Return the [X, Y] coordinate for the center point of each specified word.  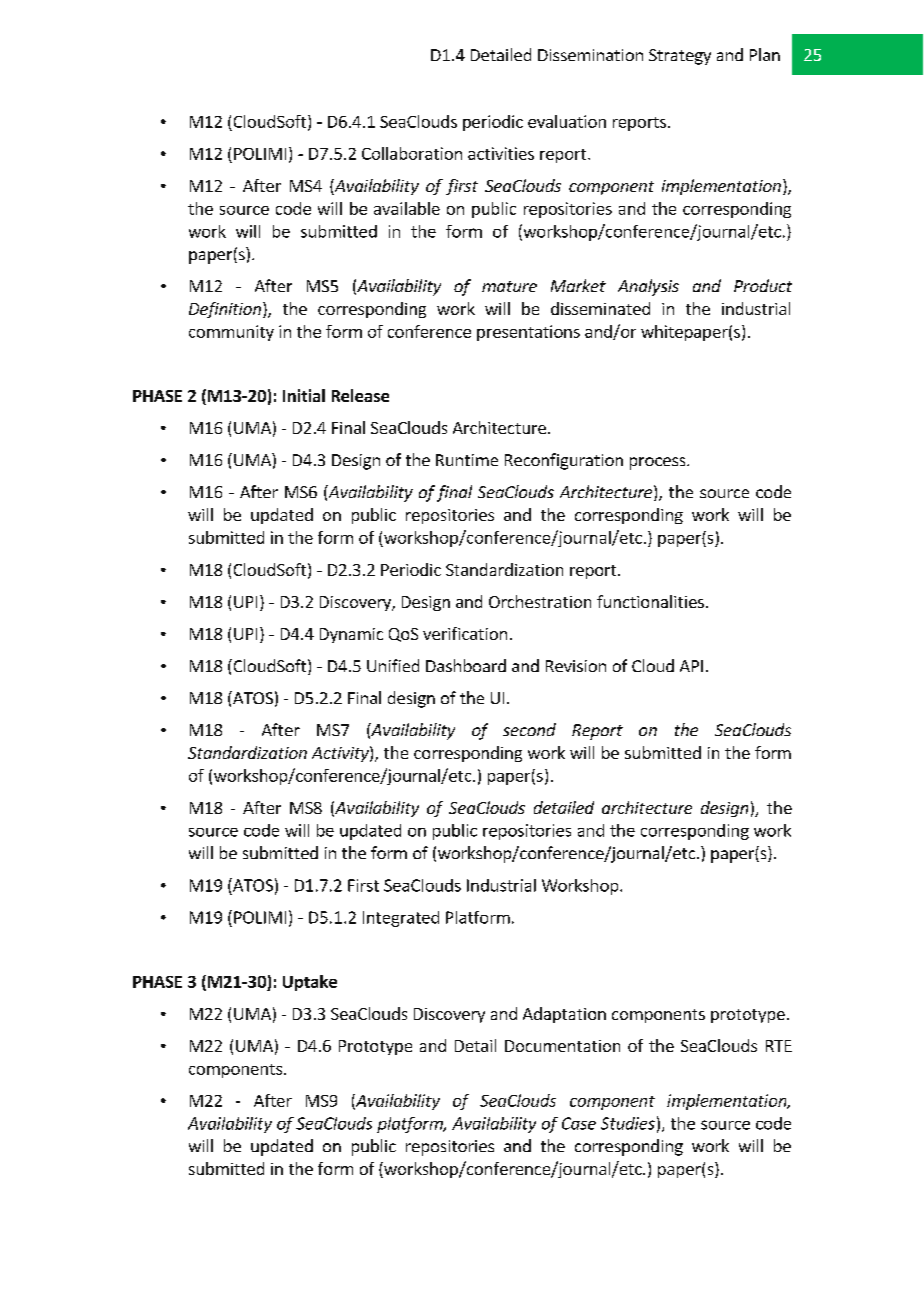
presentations [528, 333]
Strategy [680, 57]
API [691, 666]
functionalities [650, 601]
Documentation [562, 1046]
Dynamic [351, 635]
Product [763, 285]
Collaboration [412, 153]
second [529, 729]
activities [501, 153]
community [231, 333]
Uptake [310, 983]
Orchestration [540, 601]
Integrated [401, 919]
